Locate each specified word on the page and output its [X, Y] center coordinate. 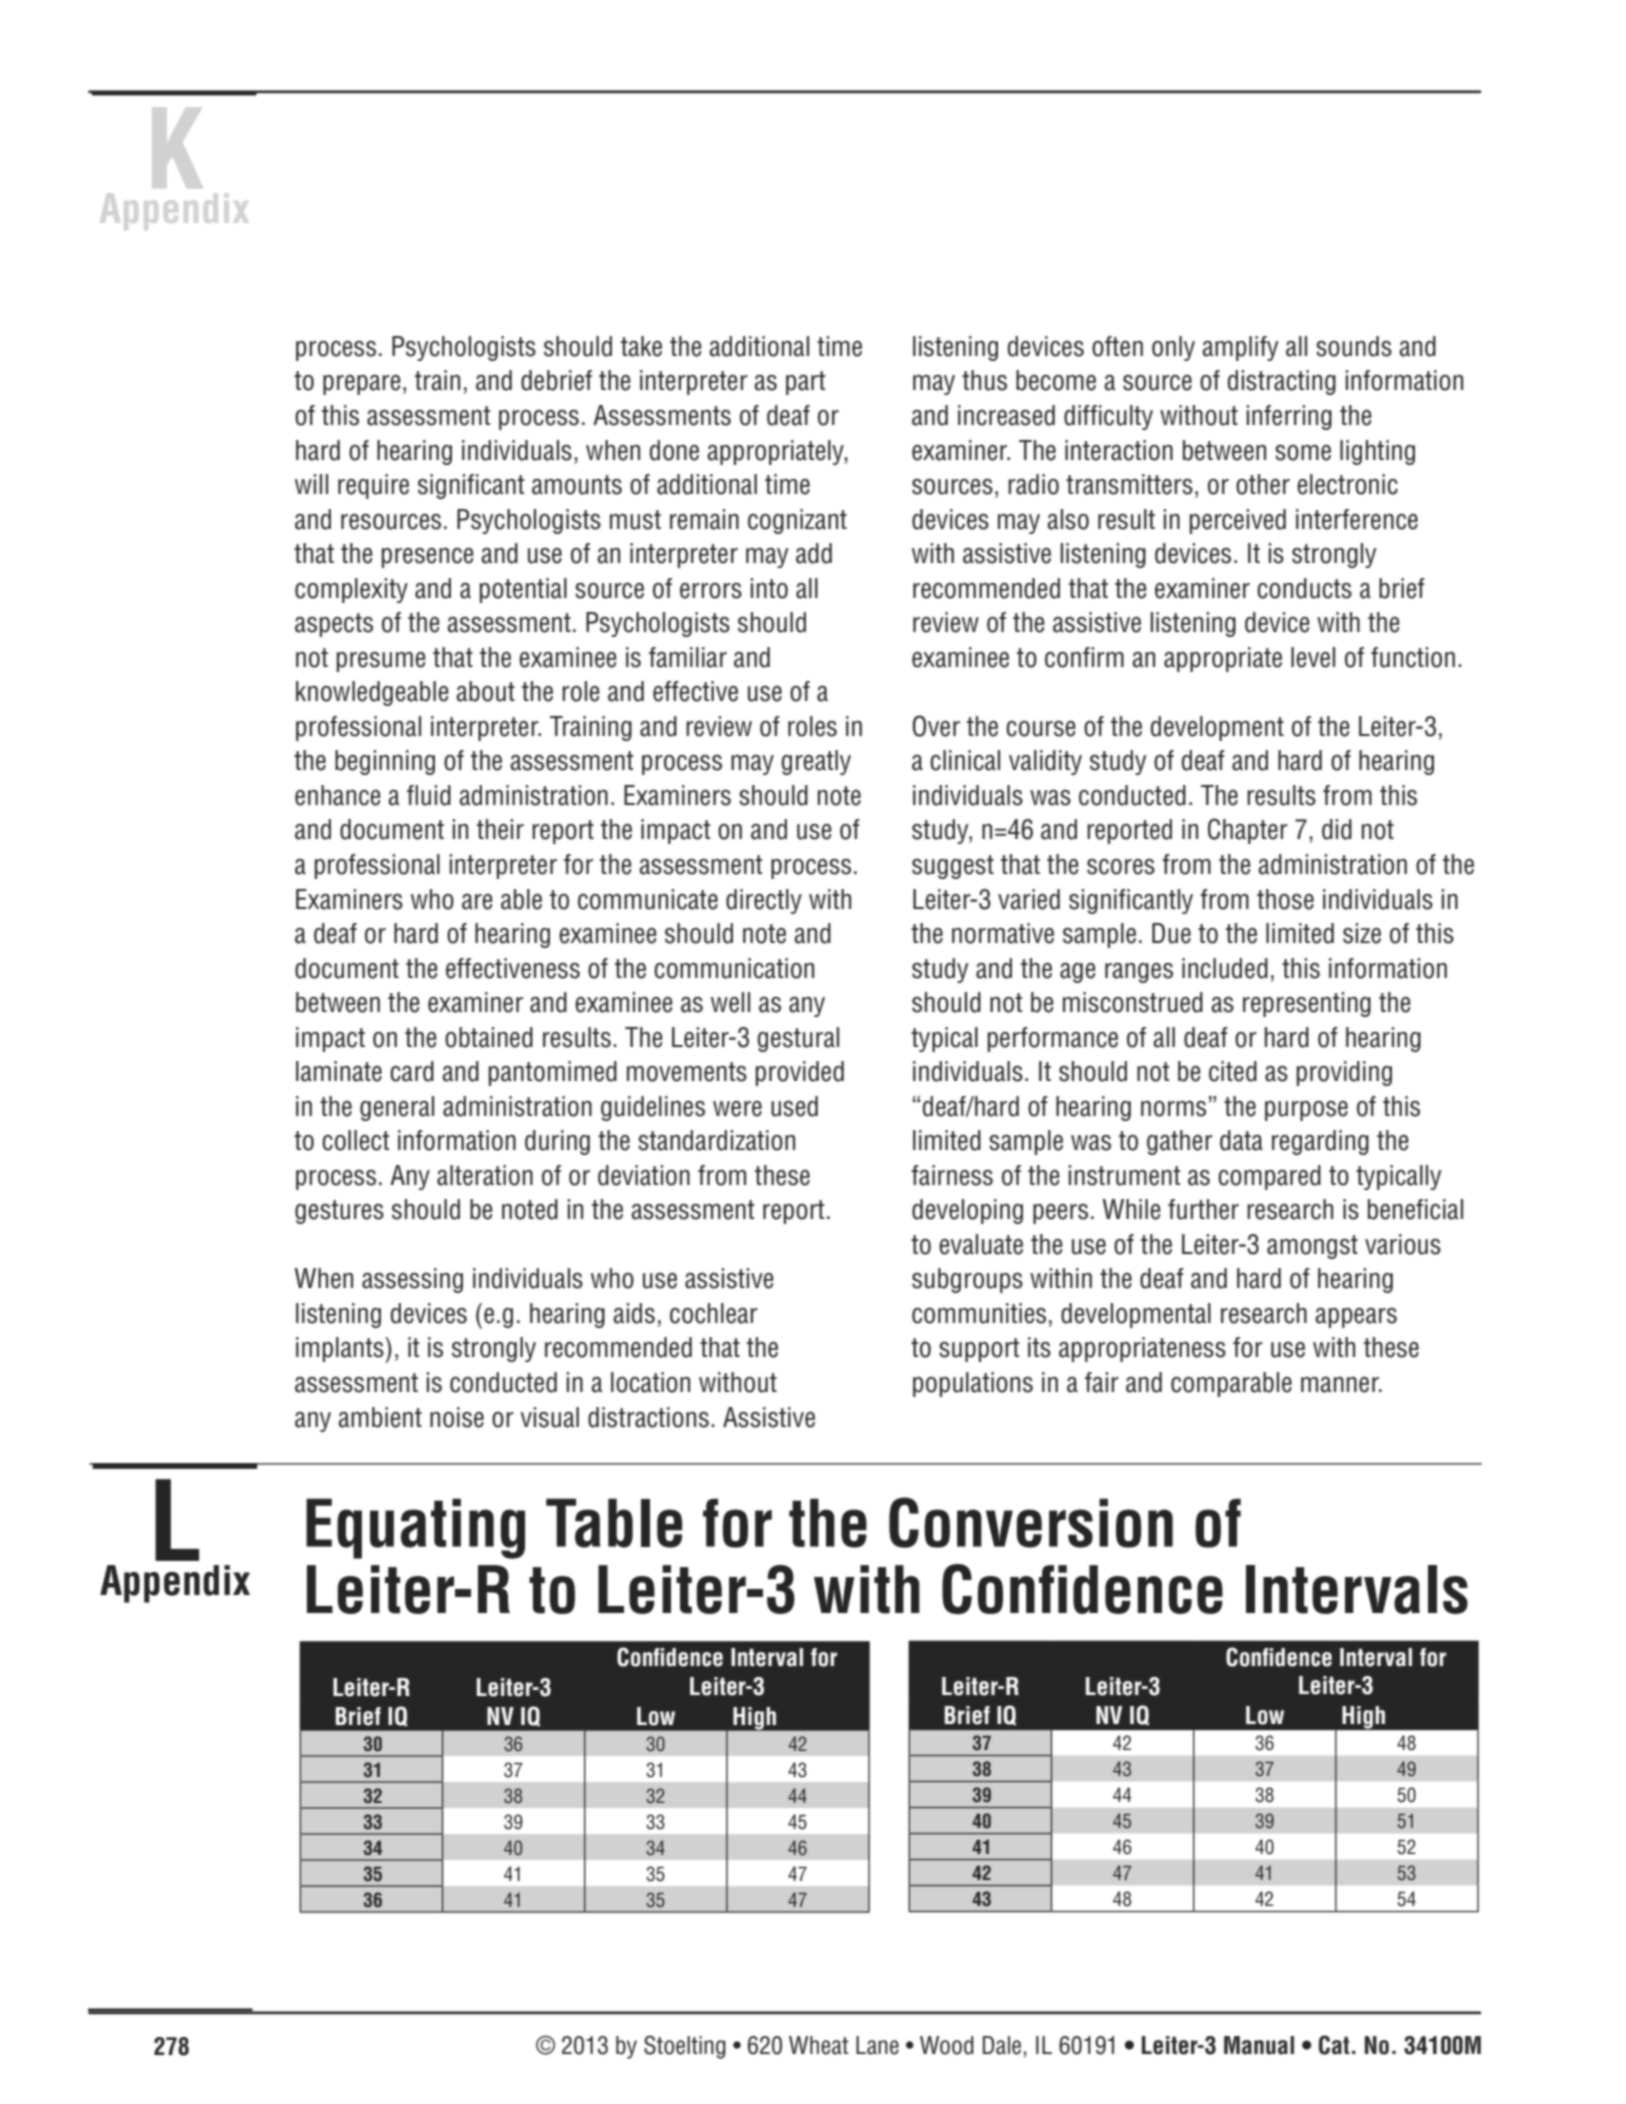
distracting [1282, 382]
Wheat [819, 2045]
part [806, 383]
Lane [877, 2045]
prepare [362, 385]
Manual [1259, 2045]
